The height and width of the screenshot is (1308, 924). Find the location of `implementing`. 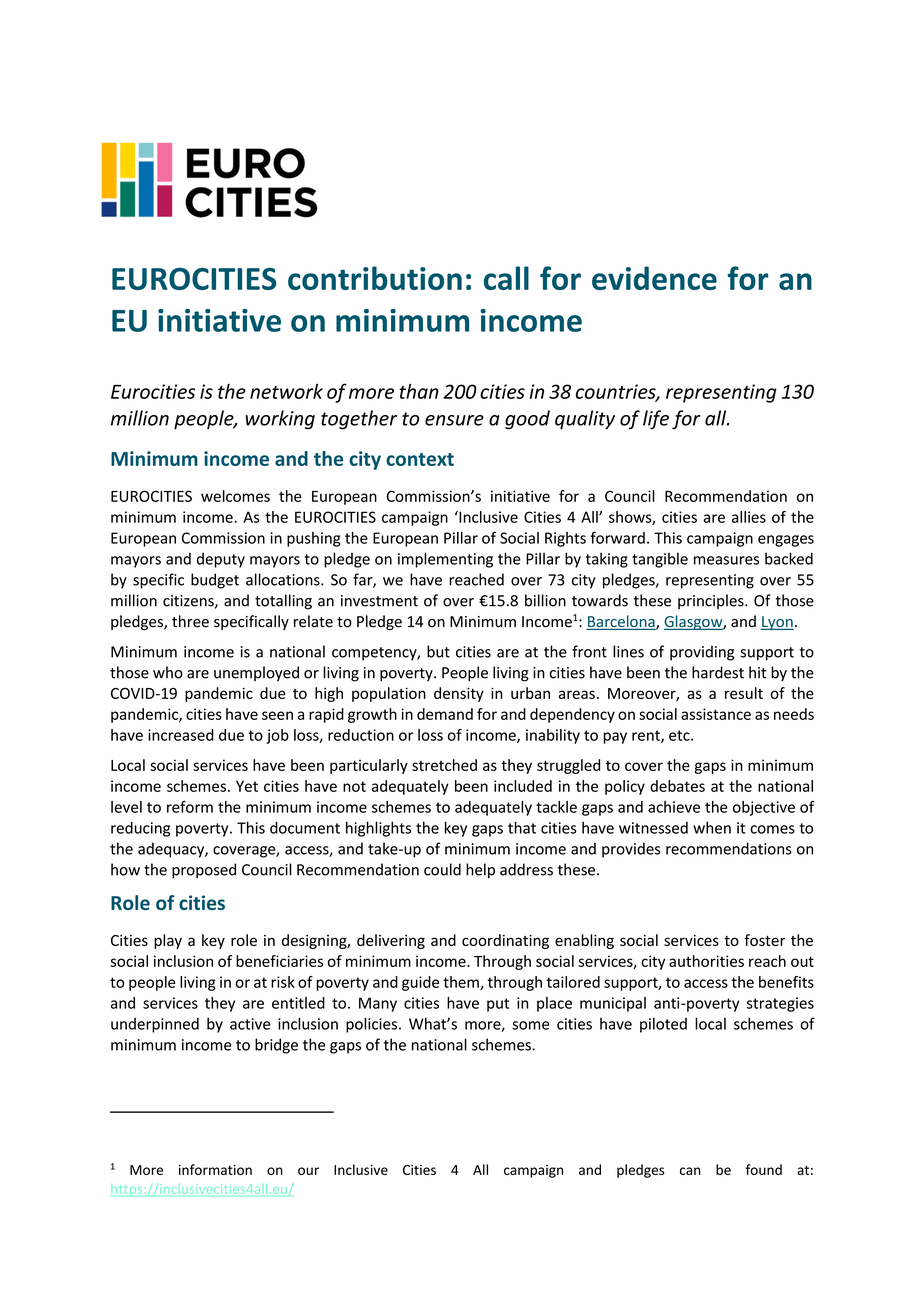

implementing is located at coordinates (445, 560).
